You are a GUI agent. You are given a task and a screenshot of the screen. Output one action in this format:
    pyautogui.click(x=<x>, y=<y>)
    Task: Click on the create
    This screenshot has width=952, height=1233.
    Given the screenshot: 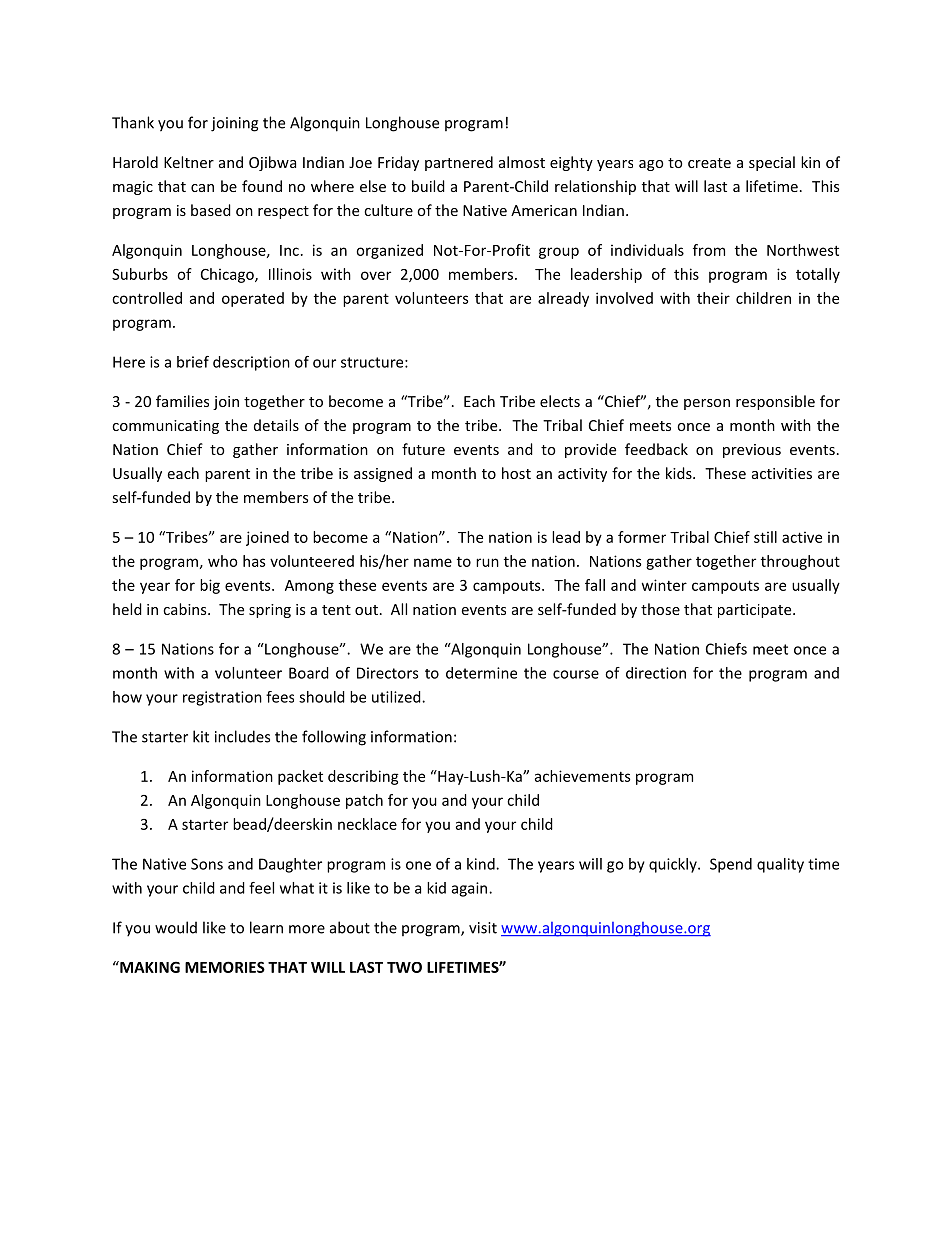 What is the action you would take?
    pyautogui.click(x=709, y=163)
